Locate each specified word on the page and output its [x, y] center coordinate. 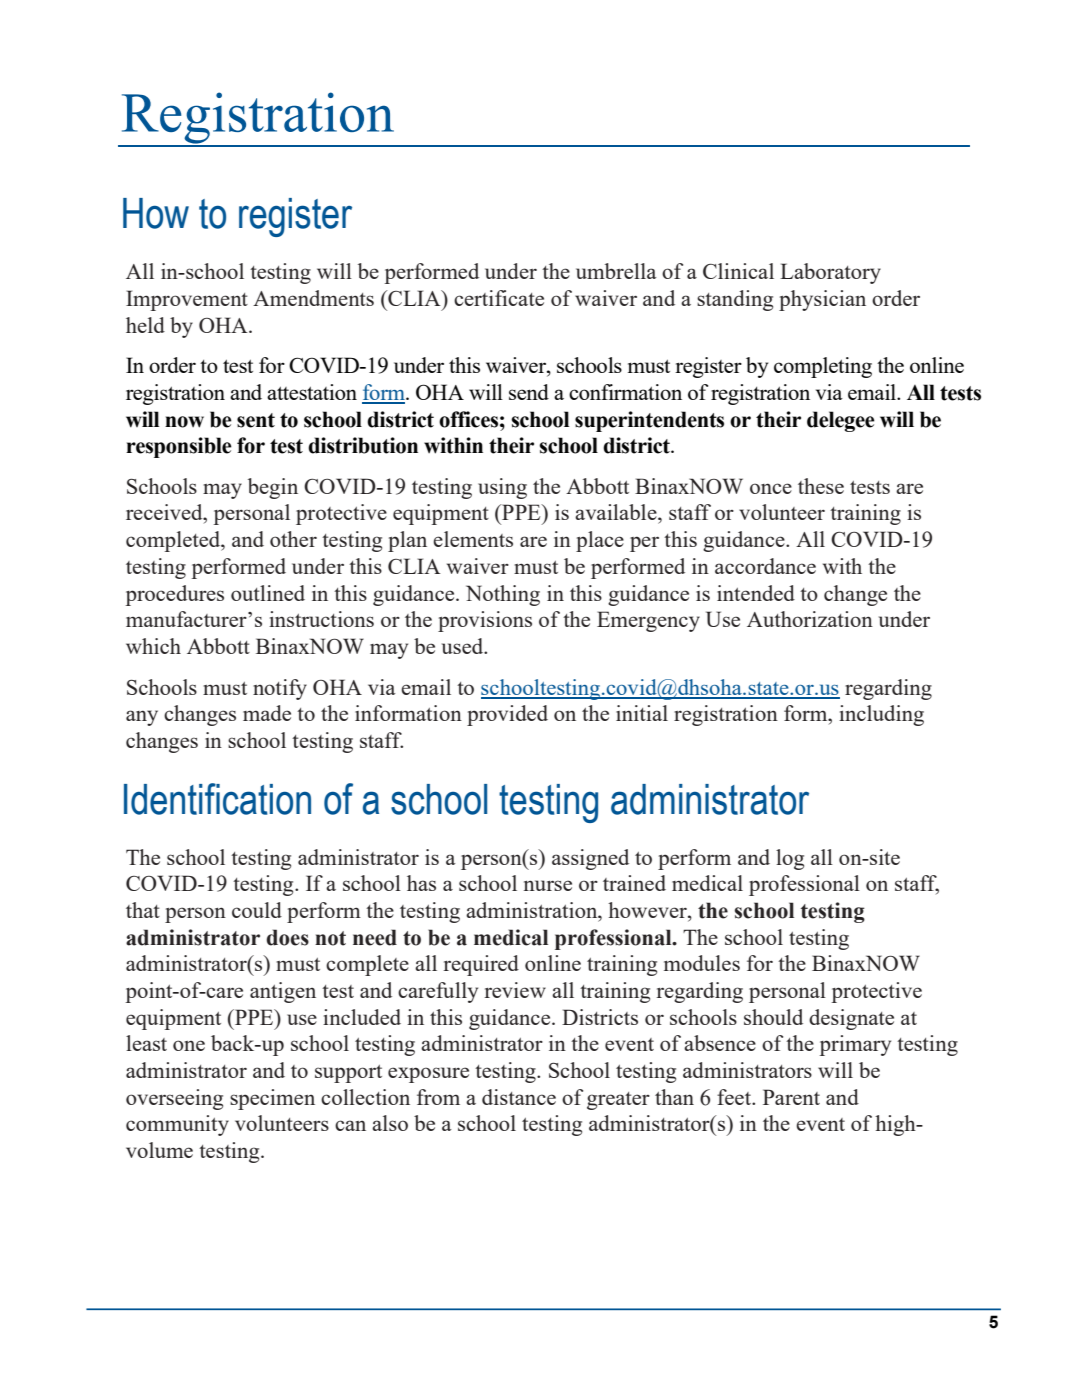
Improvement [187, 300]
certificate [499, 298]
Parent [791, 1097]
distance [519, 1097]
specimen [272, 1099]
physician [822, 300]
